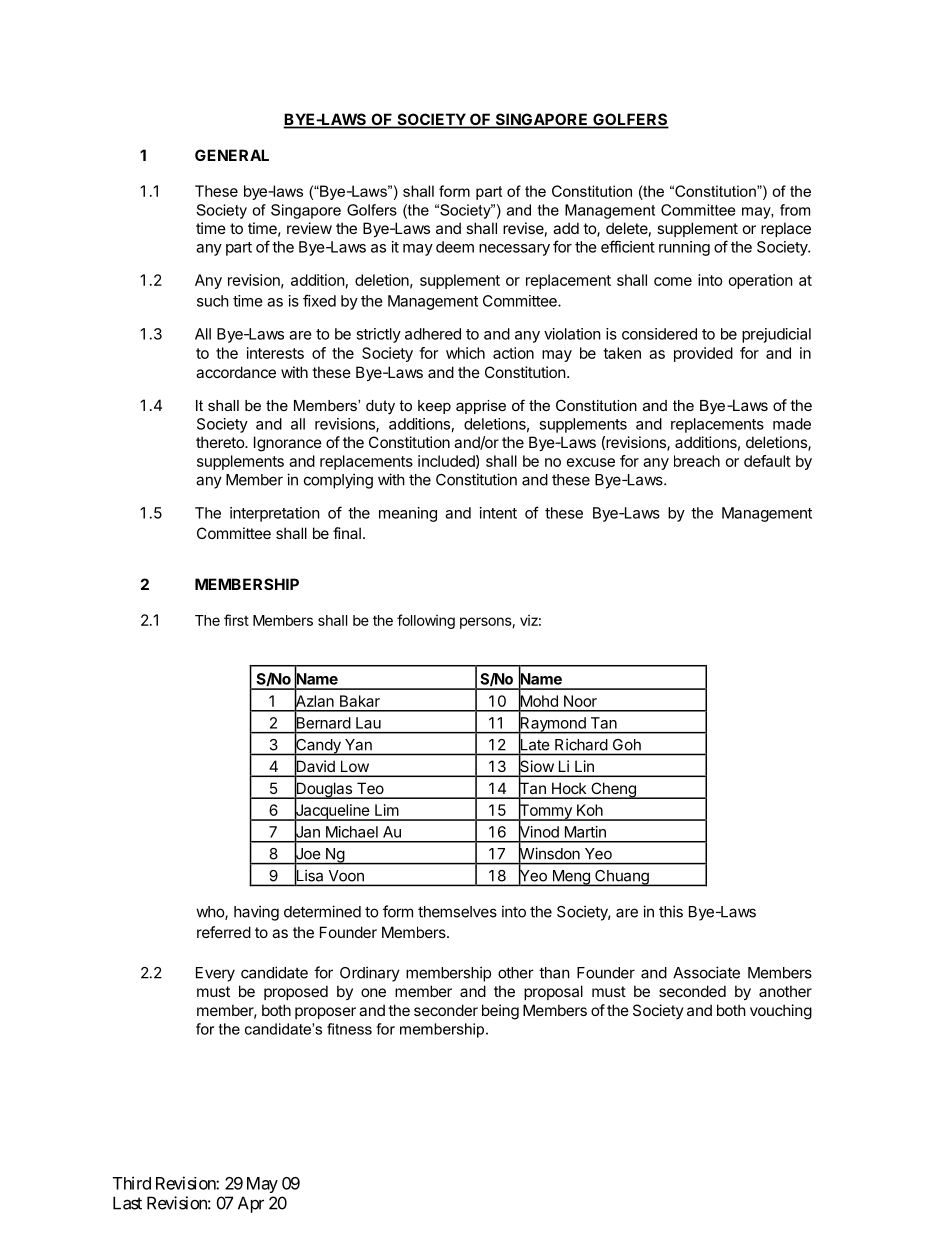  I want to click on running, so click(684, 248).
